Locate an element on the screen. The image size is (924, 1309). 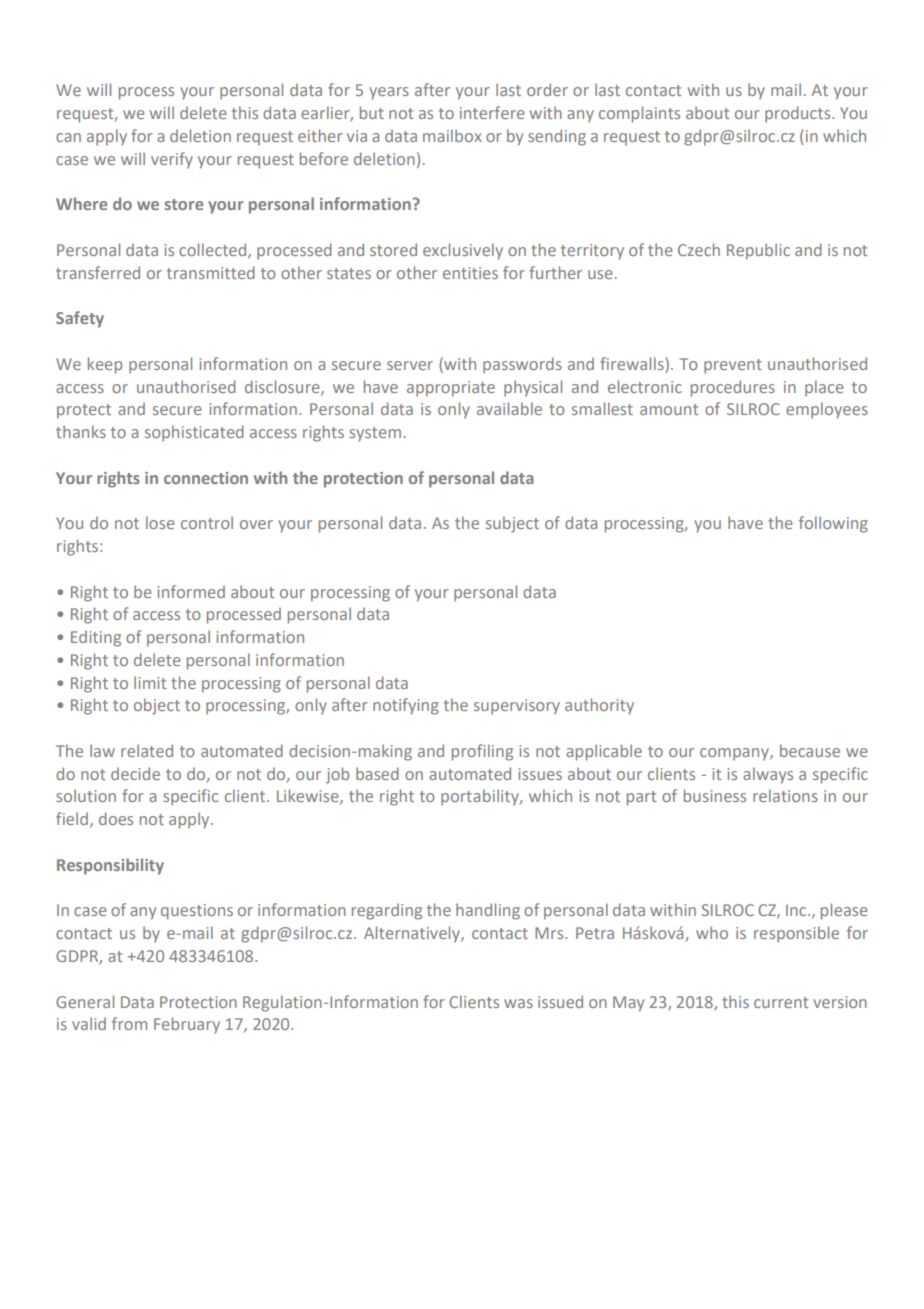
February is located at coordinates (187, 1025).
